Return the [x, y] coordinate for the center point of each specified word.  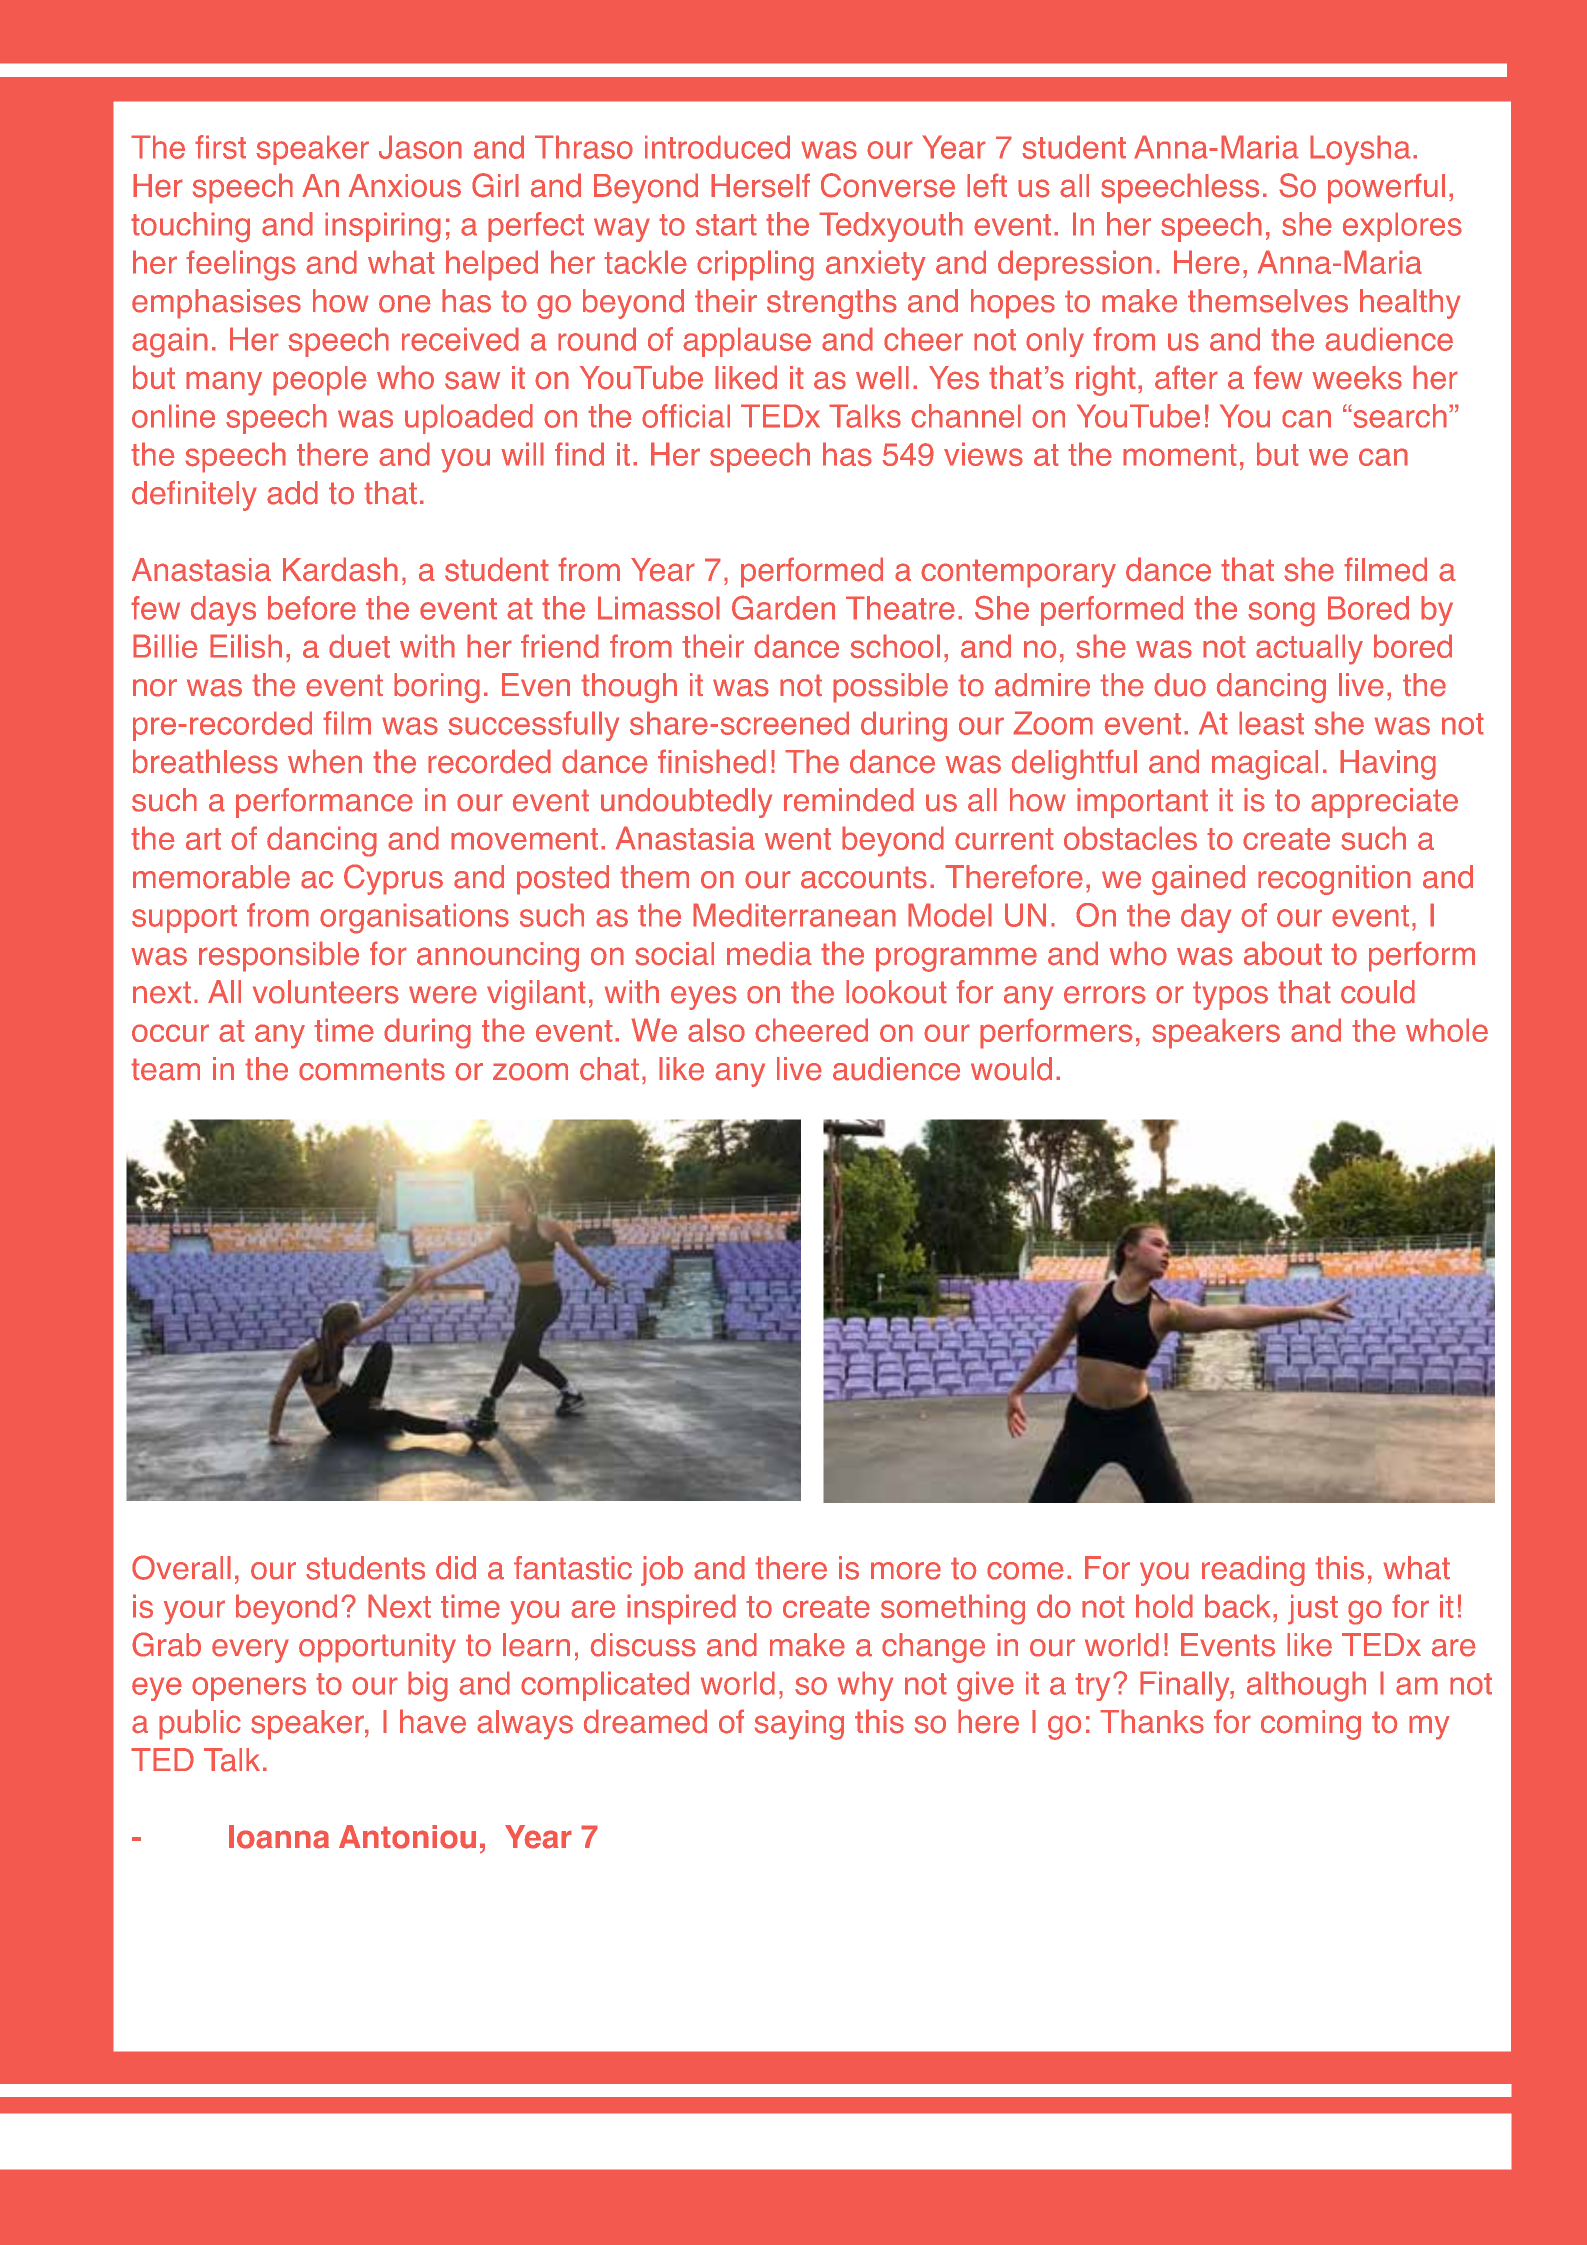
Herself [760, 185]
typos [1230, 995]
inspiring [383, 227]
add [292, 493]
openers [249, 1689]
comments [372, 1069]
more [906, 1571]
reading [1253, 1571]
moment [1180, 455]
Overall [181, 1567]
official [686, 416]
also [716, 1030]
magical [1265, 765]
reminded [849, 800]
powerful [1386, 188]
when [325, 761]
